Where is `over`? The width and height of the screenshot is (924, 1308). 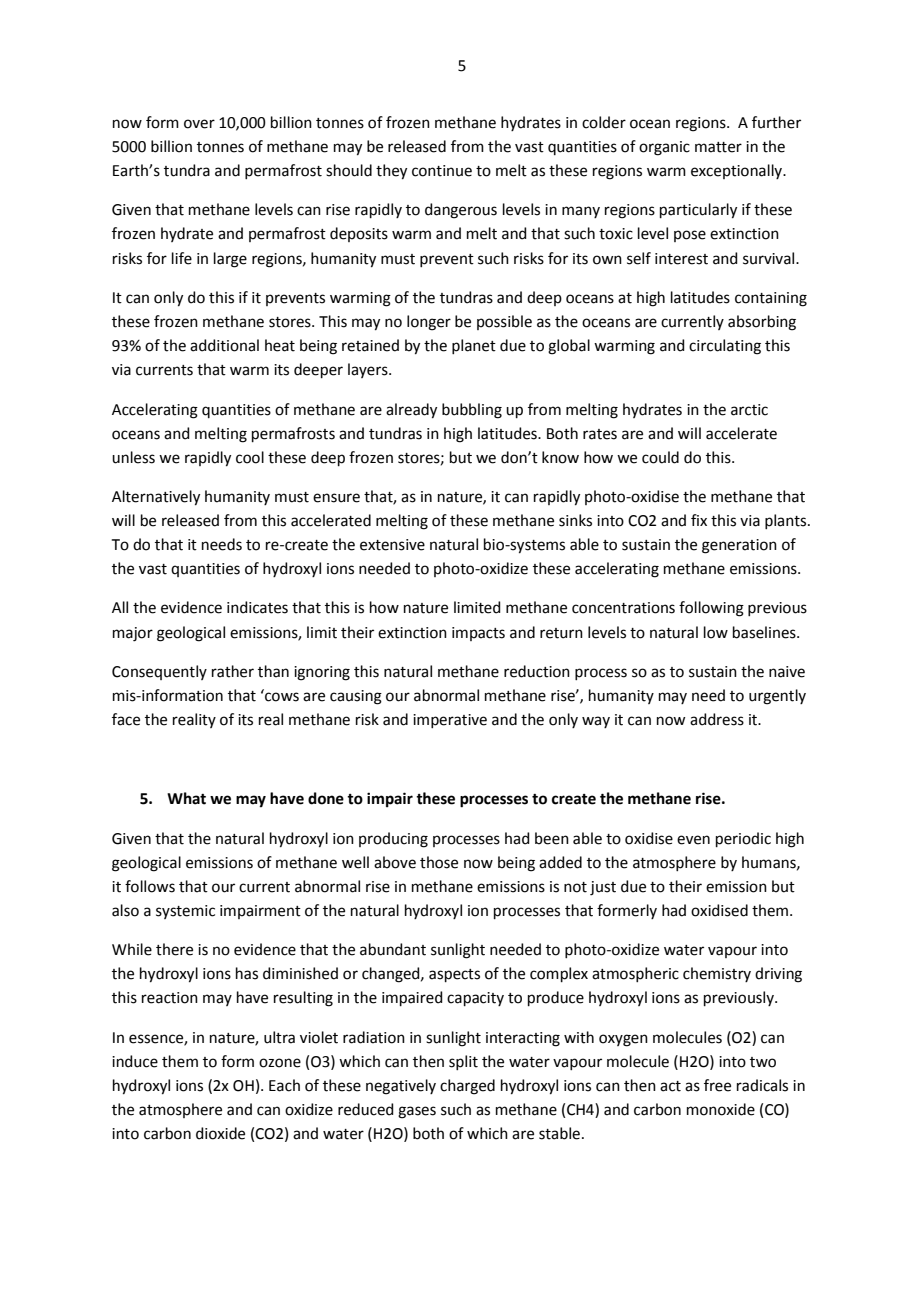 over is located at coordinates (199, 124).
